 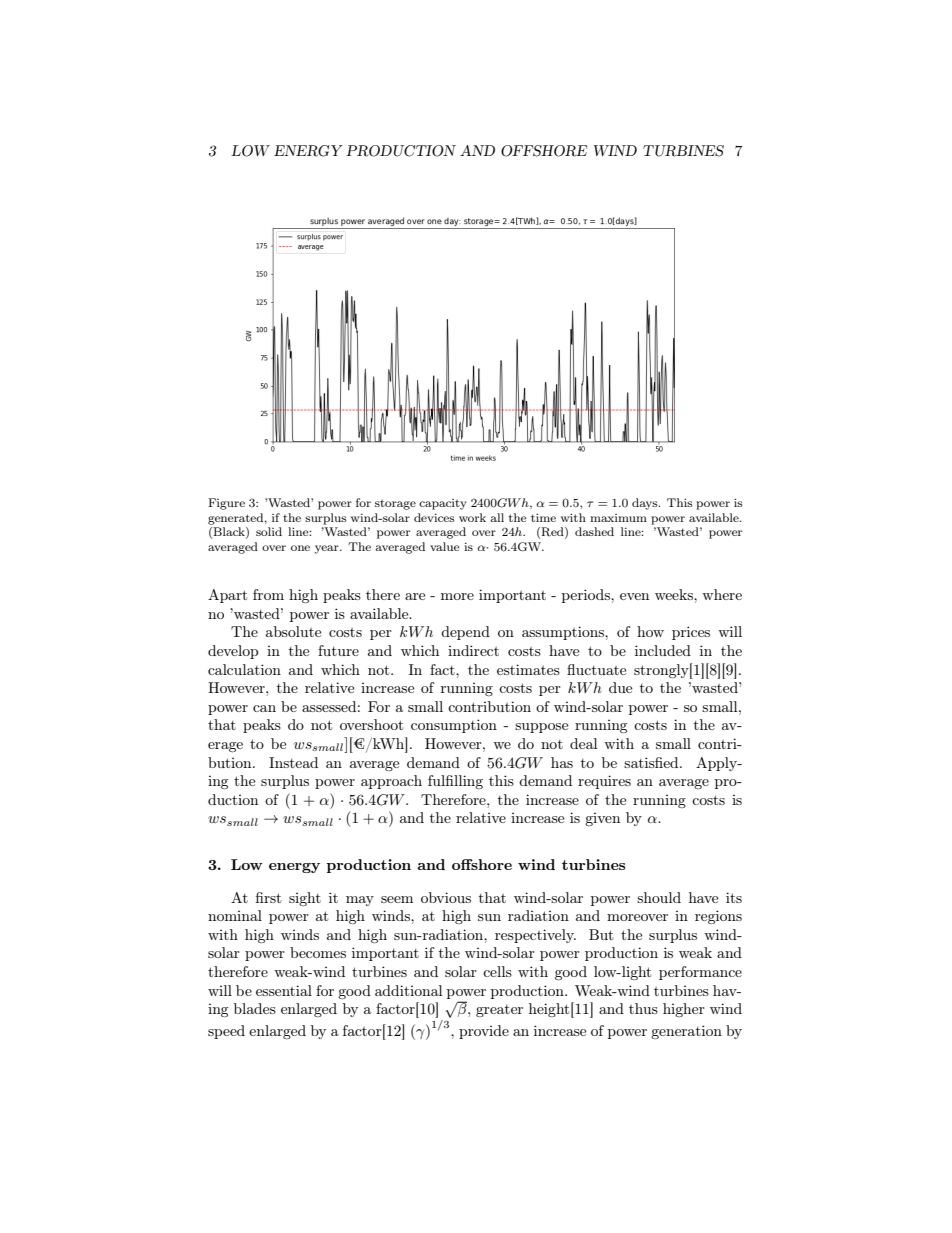 I want to click on days, so click(x=646, y=504).
